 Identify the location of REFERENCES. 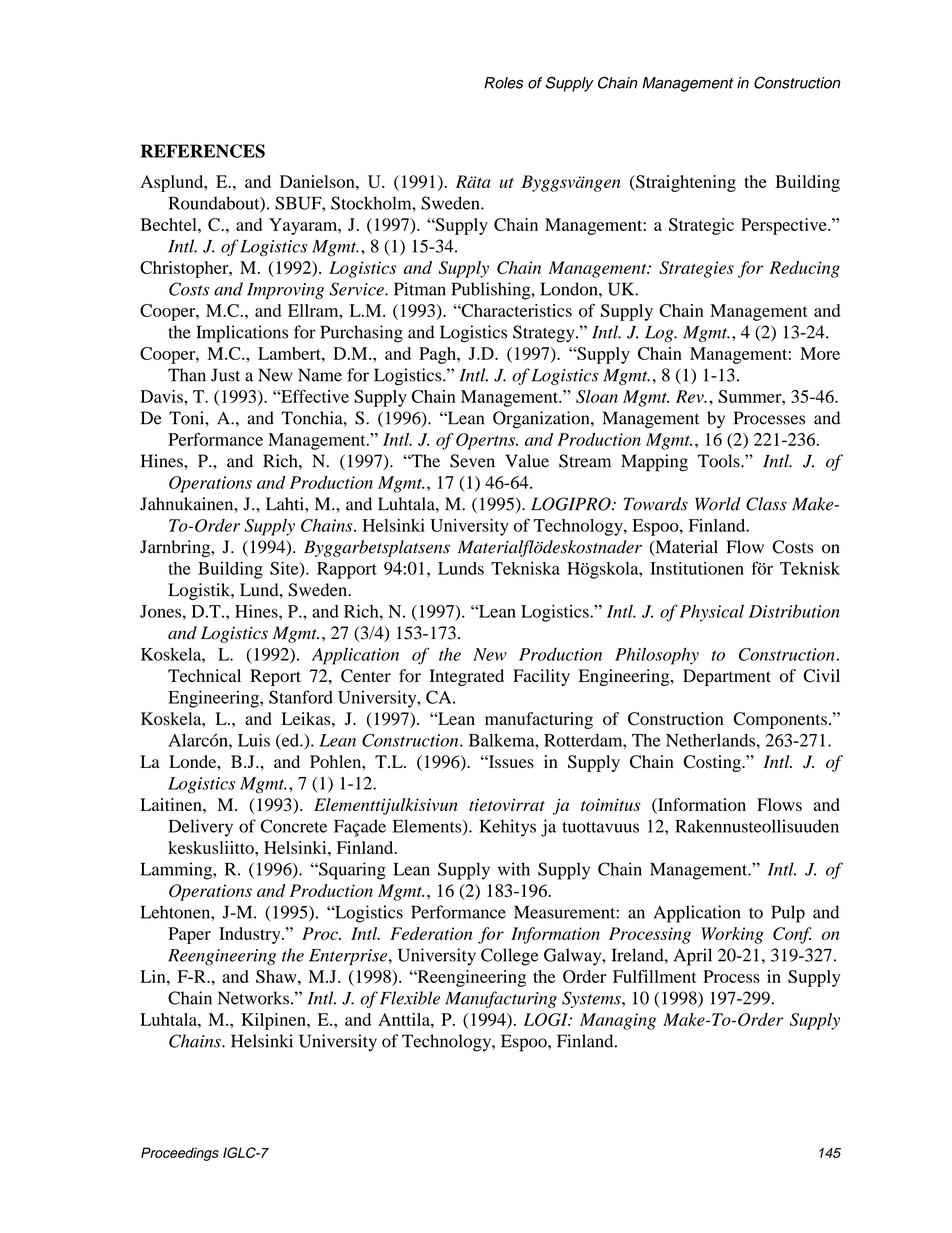
(203, 151).
